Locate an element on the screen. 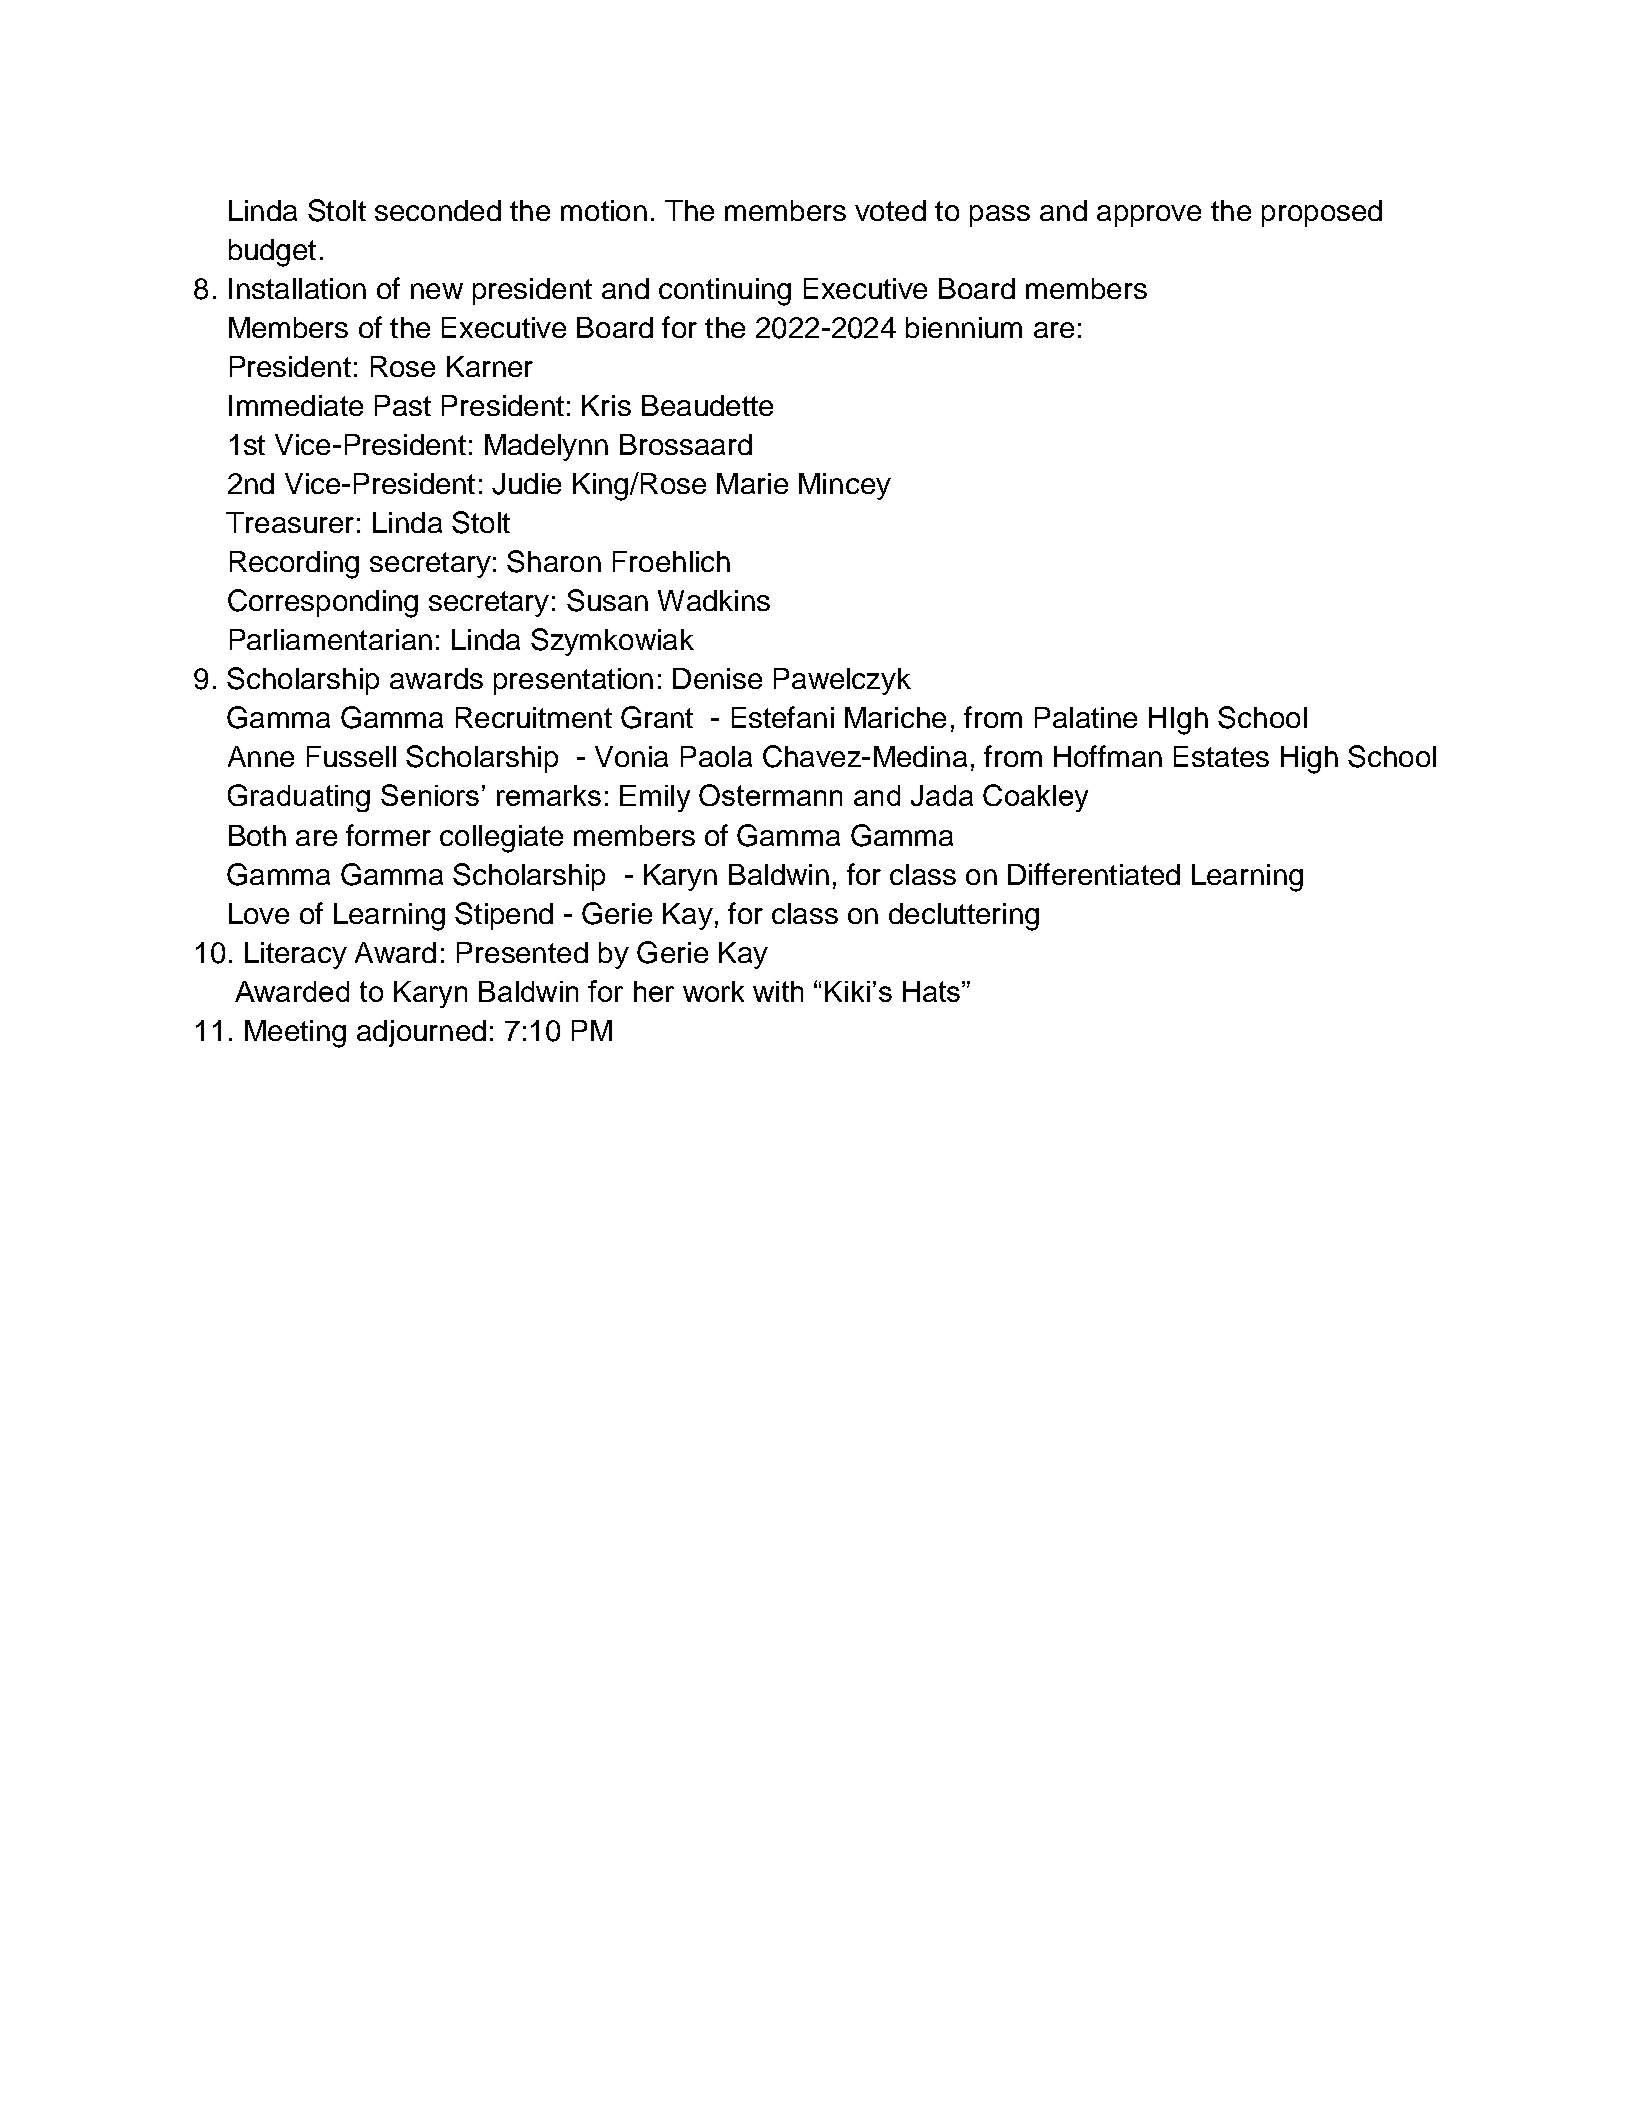 The image size is (1643, 2126). Denise is located at coordinates (717, 678).
